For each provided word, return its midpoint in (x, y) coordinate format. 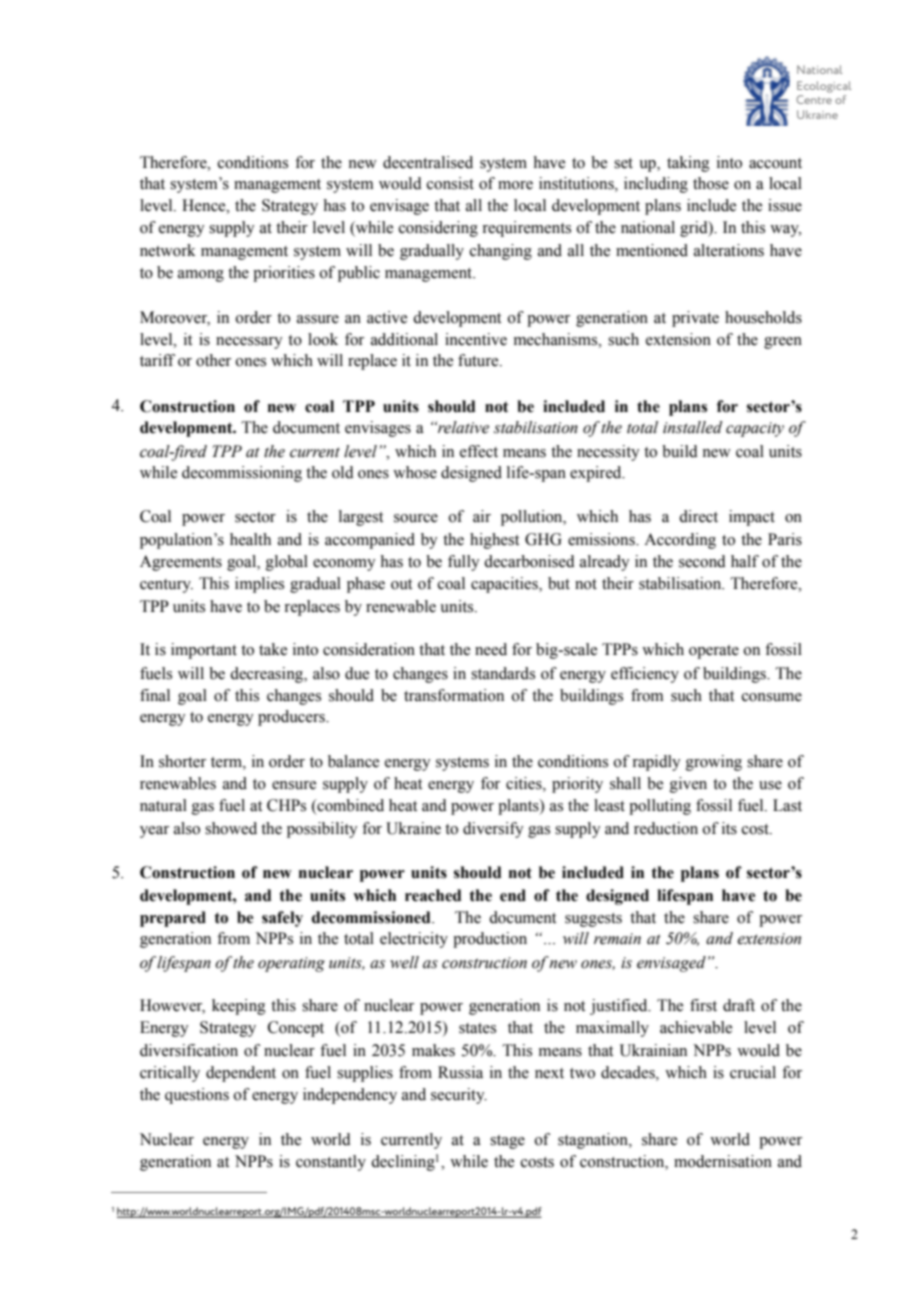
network (168, 250)
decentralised (428, 162)
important (204, 651)
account (775, 163)
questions (197, 1096)
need (491, 649)
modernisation (723, 1161)
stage (507, 1142)
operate (714, 652)
